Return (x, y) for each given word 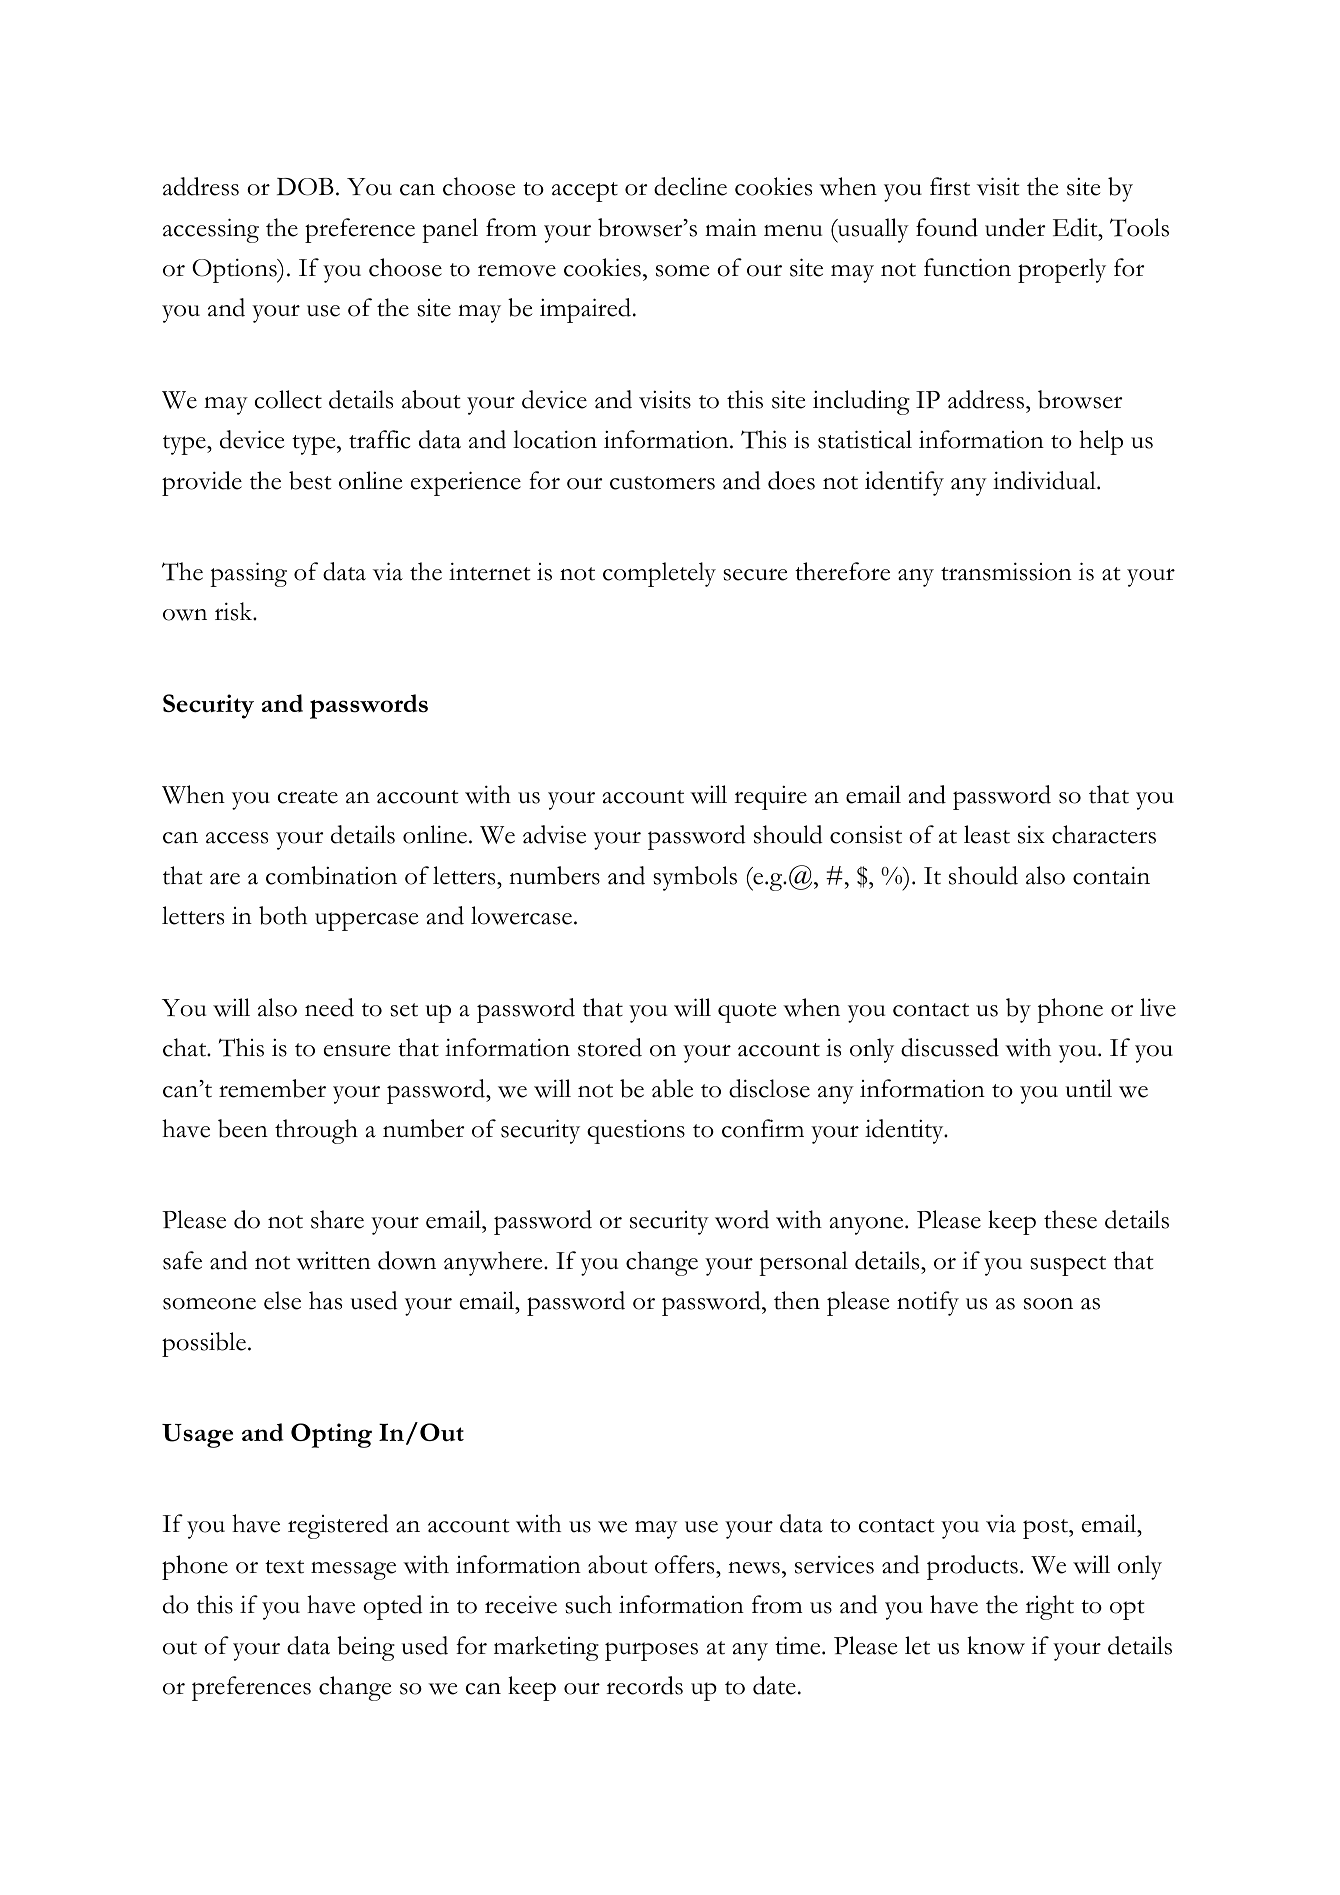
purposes (651, 1651)
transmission (1006, 572)
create (308, 797)
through (316, 1131)
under (1015, 227)
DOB (305, 187)
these (1070, 1219)
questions (636, 1132)
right (1049, 1607)
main (731, 228)
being (366, 1648)
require (770, 798)
